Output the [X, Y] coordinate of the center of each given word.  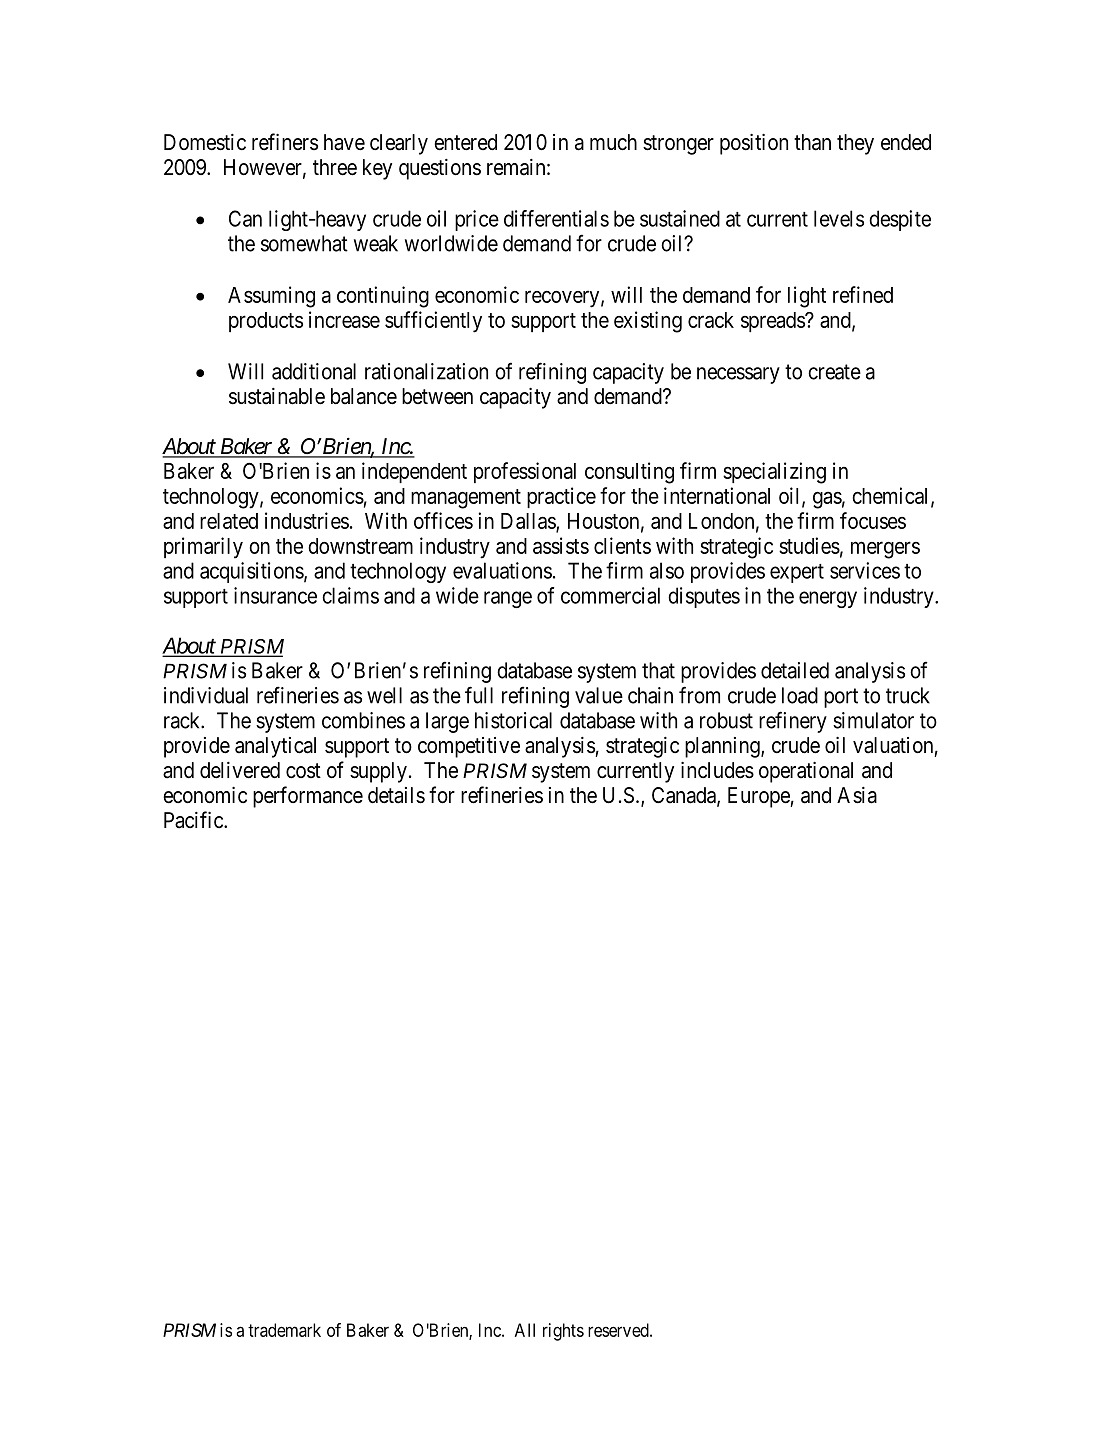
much [613, 142]
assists [561, 545]
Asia [857, 795]
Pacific [194, 820]
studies [809, 545]
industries [307, 520]
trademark [284, 1330]
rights [563, 1332]
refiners [285, 142]
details [396, 795]
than [812, 142]
